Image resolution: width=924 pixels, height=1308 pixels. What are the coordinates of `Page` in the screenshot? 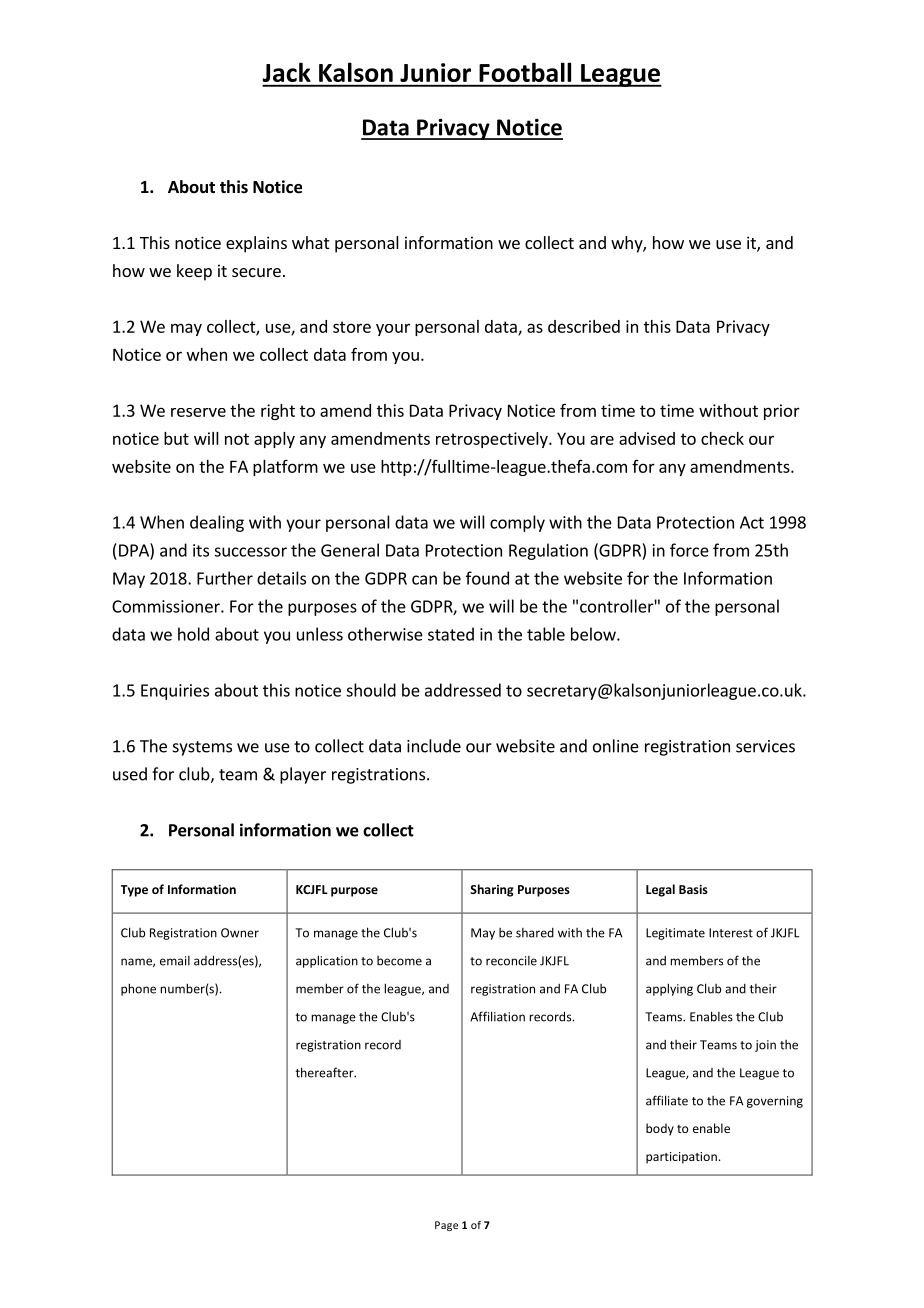 It's located at (446, 1226).
